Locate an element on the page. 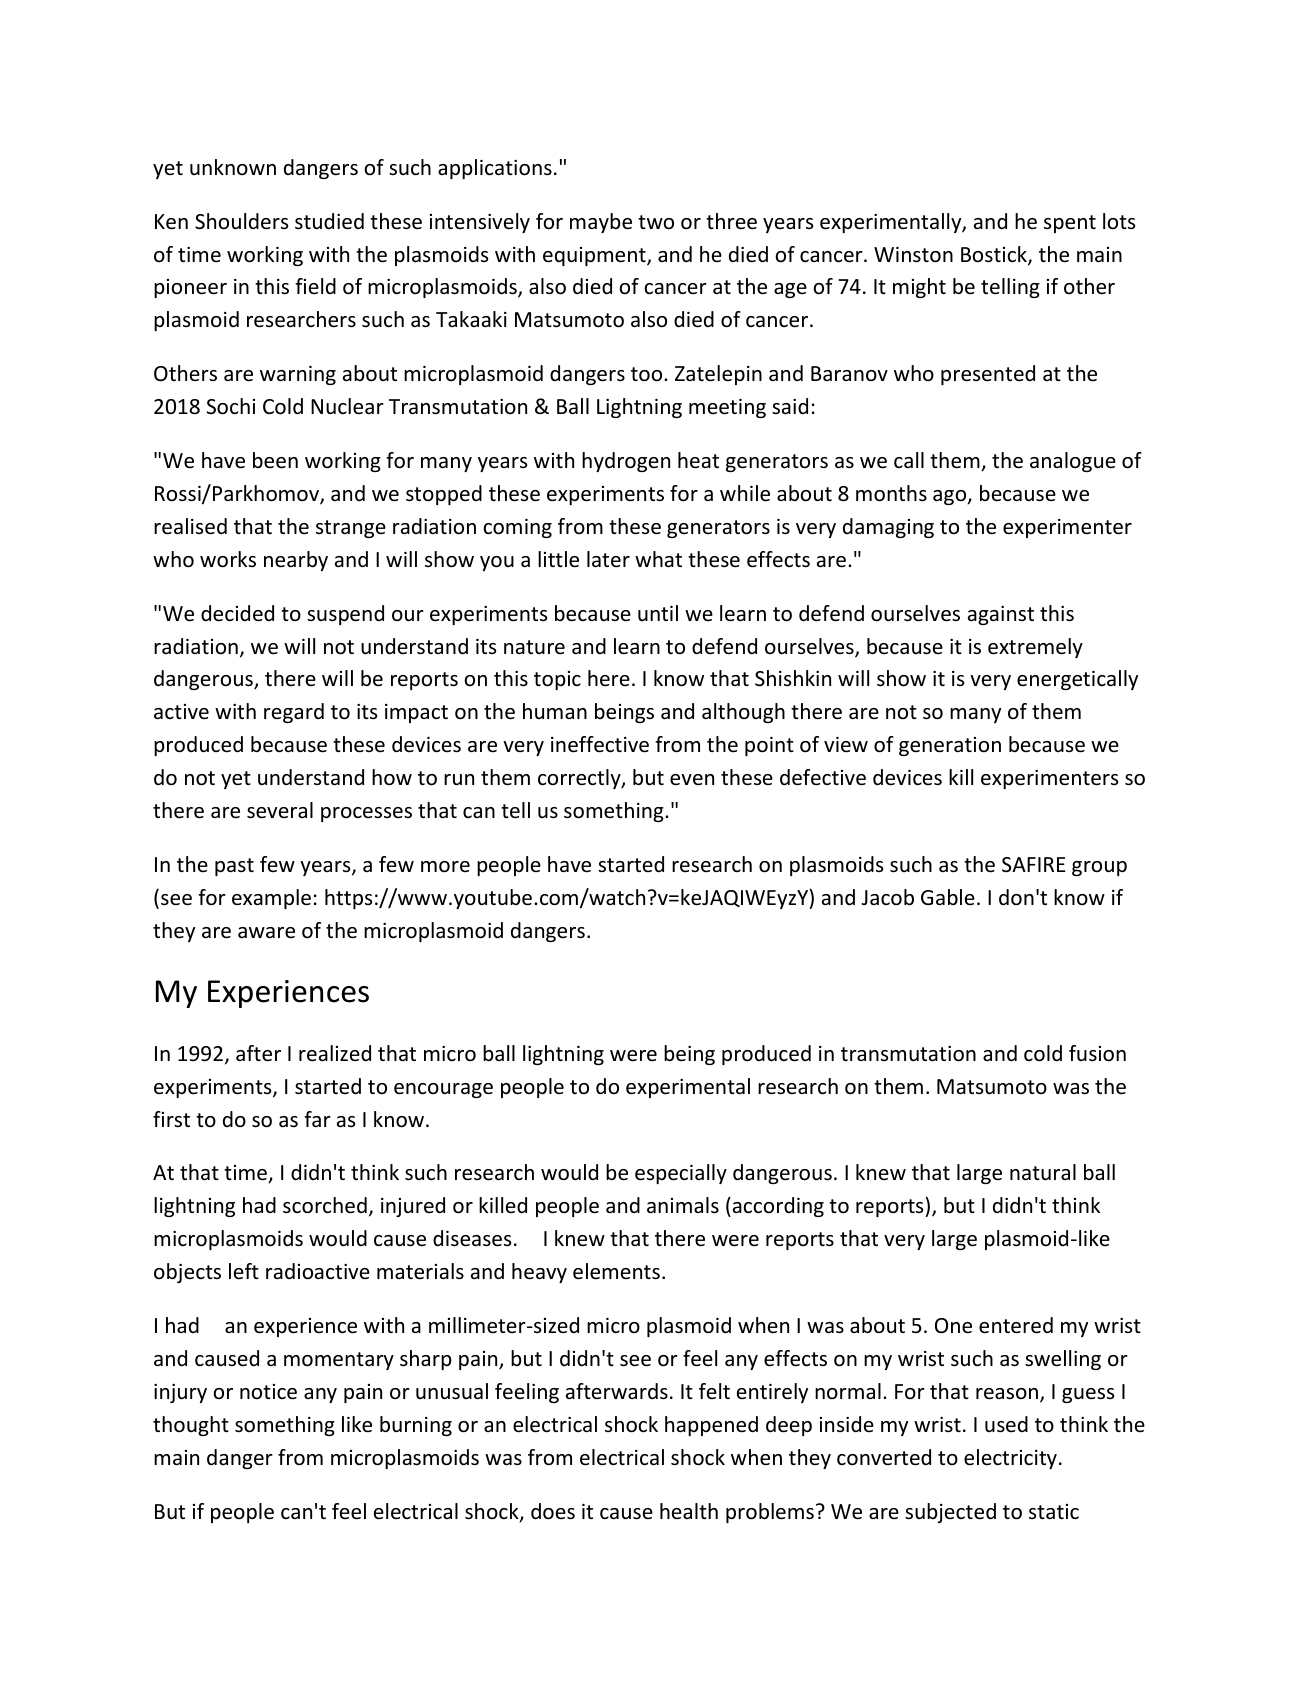  SAFIRE is located at coordinates (1033, 865).
